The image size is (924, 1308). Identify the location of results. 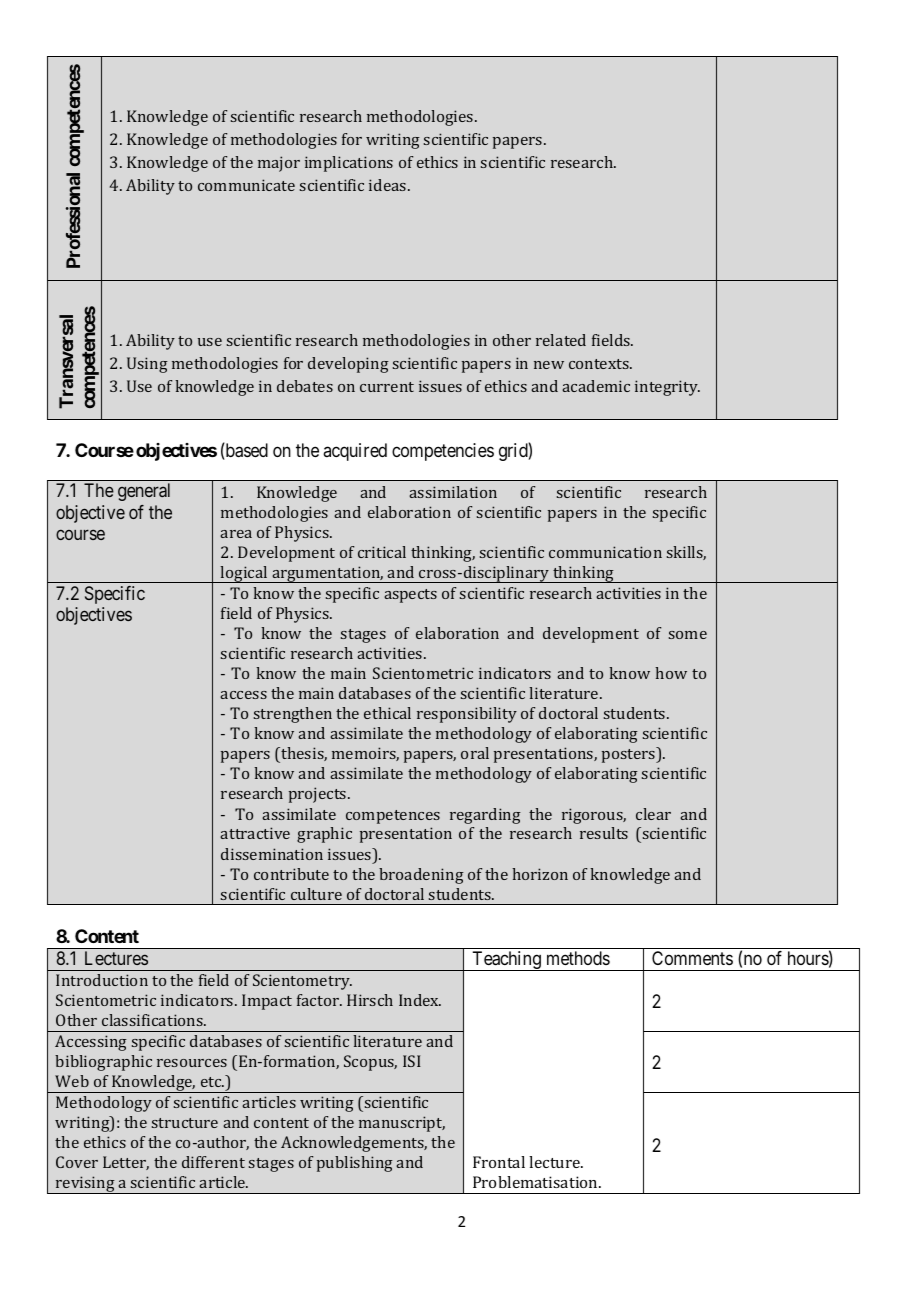
(604, 833).
